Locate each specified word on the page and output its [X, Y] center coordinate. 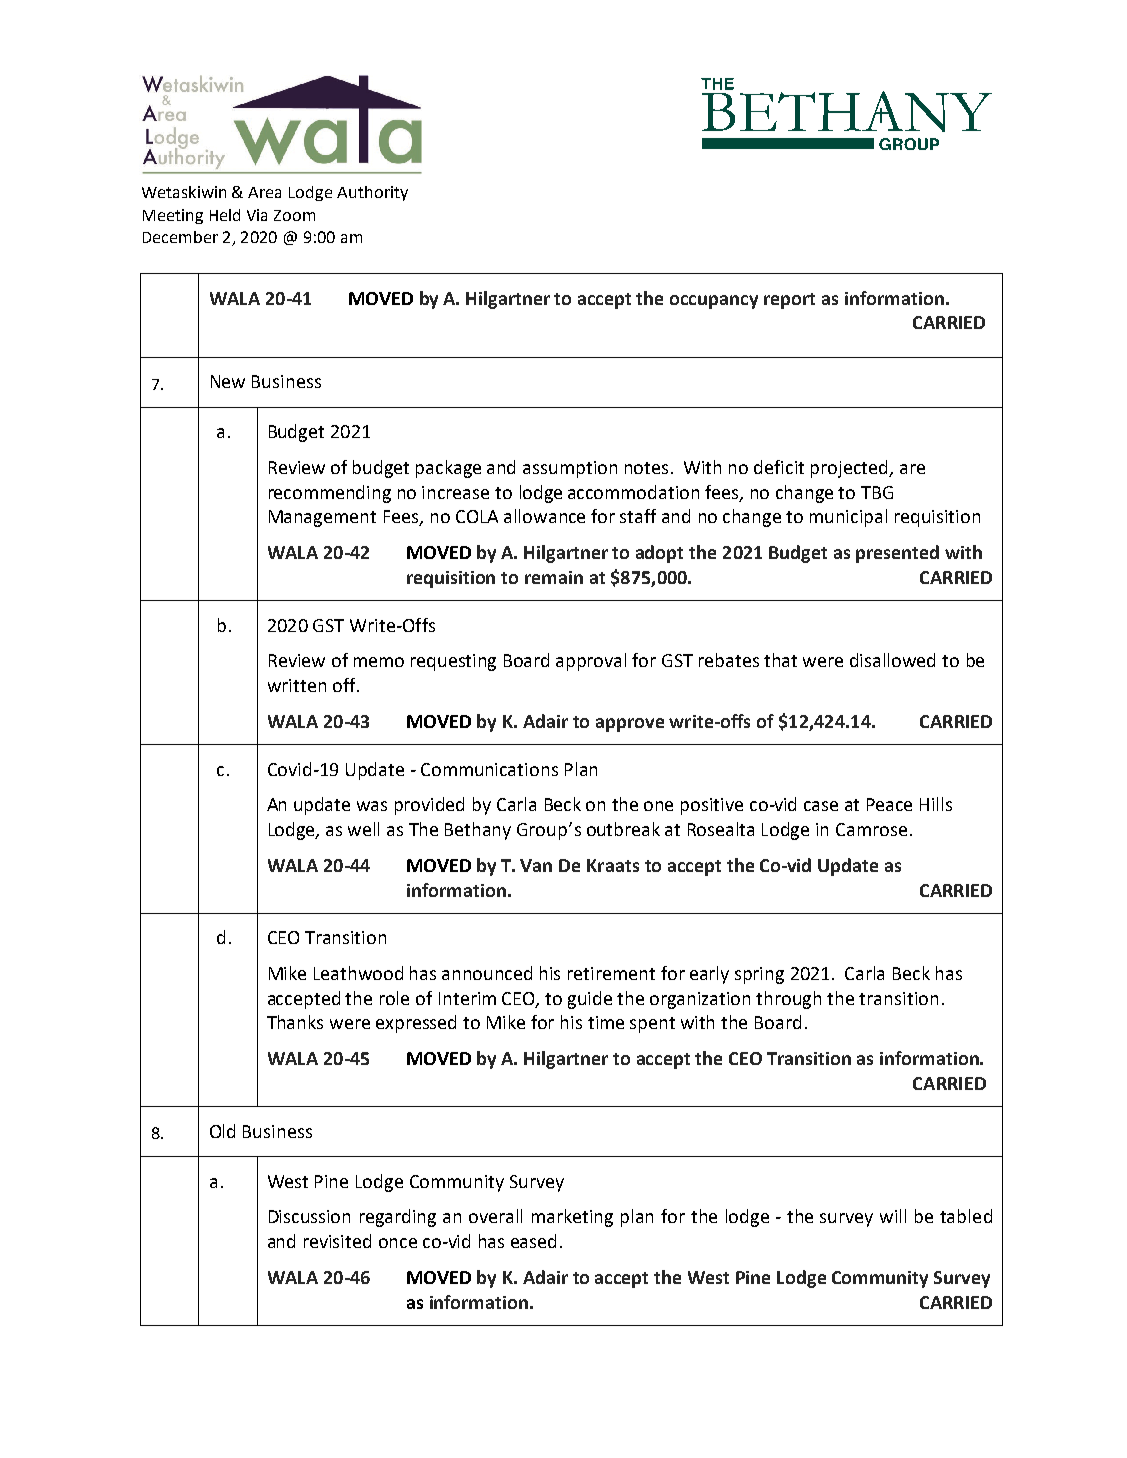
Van [536, 865]
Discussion [309, 1216]
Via [257, 215]
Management [322, 518]
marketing [572, 1218]
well [363, 829]
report [789, 301]
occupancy [714, 302]
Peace [889, 804]
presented [897, 554]
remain [554, 577]
